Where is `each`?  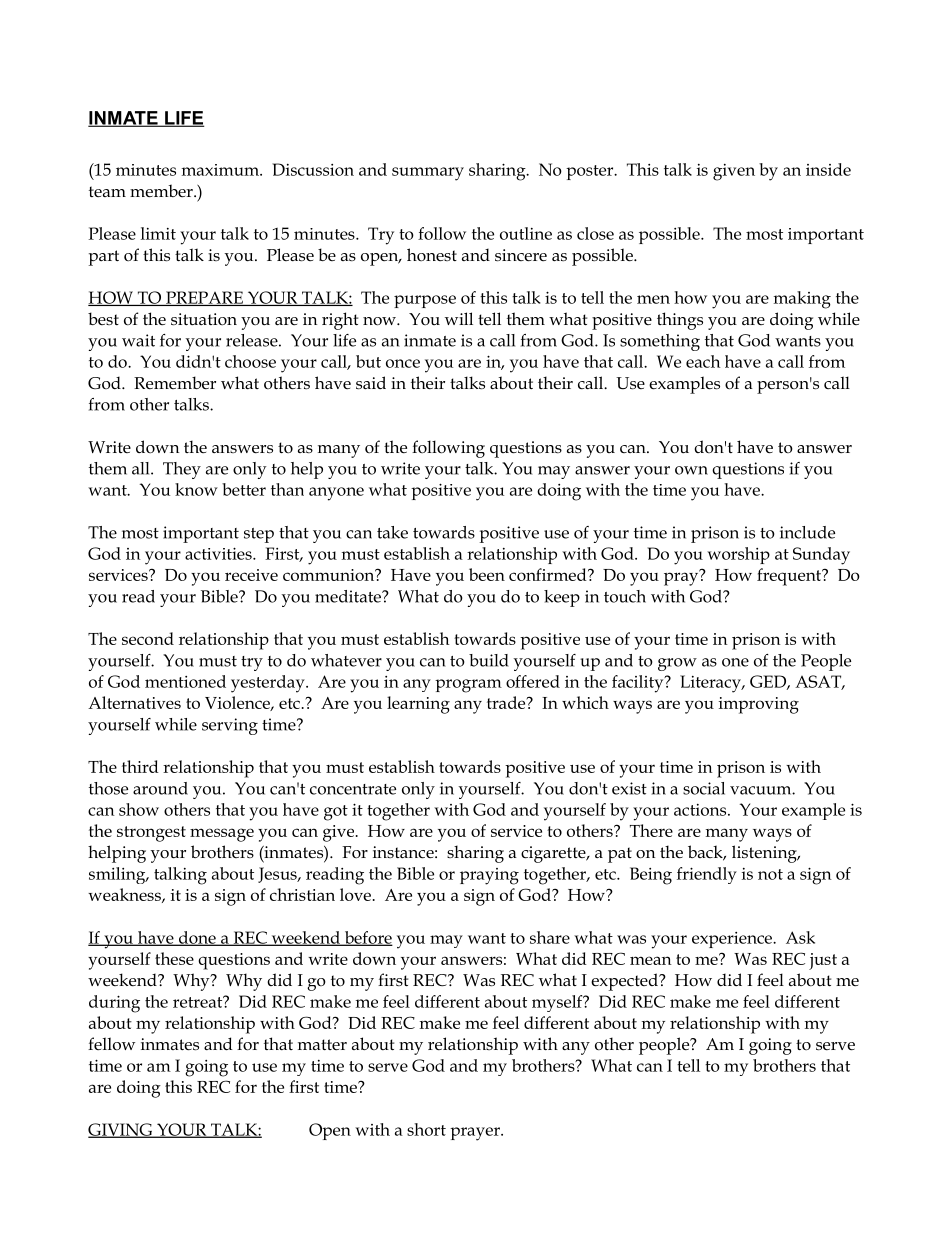
each is located at coordinates (703, 361).
